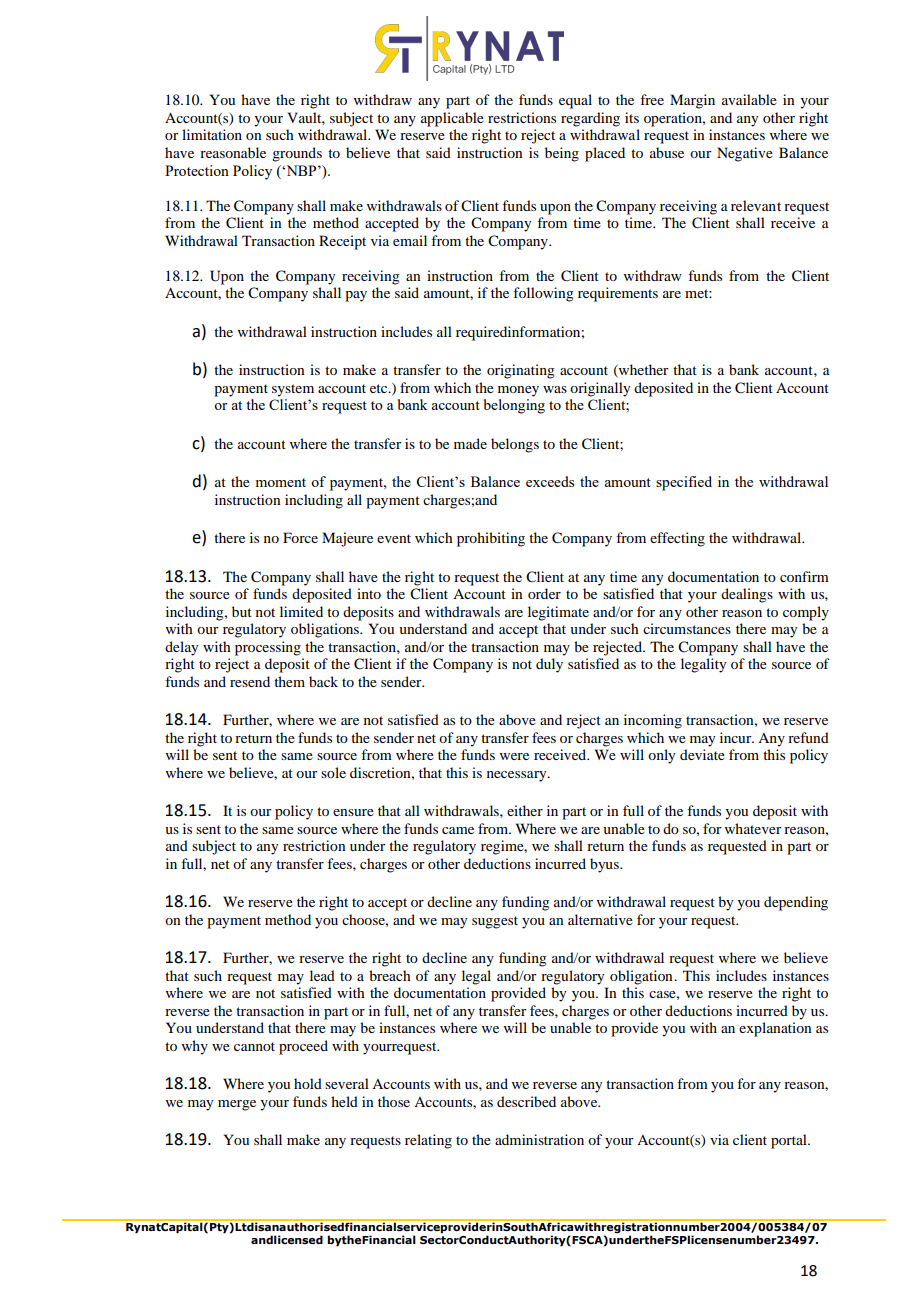  Describe the element at coordinates (745, 154) in the screenshot. I see `Negative` at that location.
